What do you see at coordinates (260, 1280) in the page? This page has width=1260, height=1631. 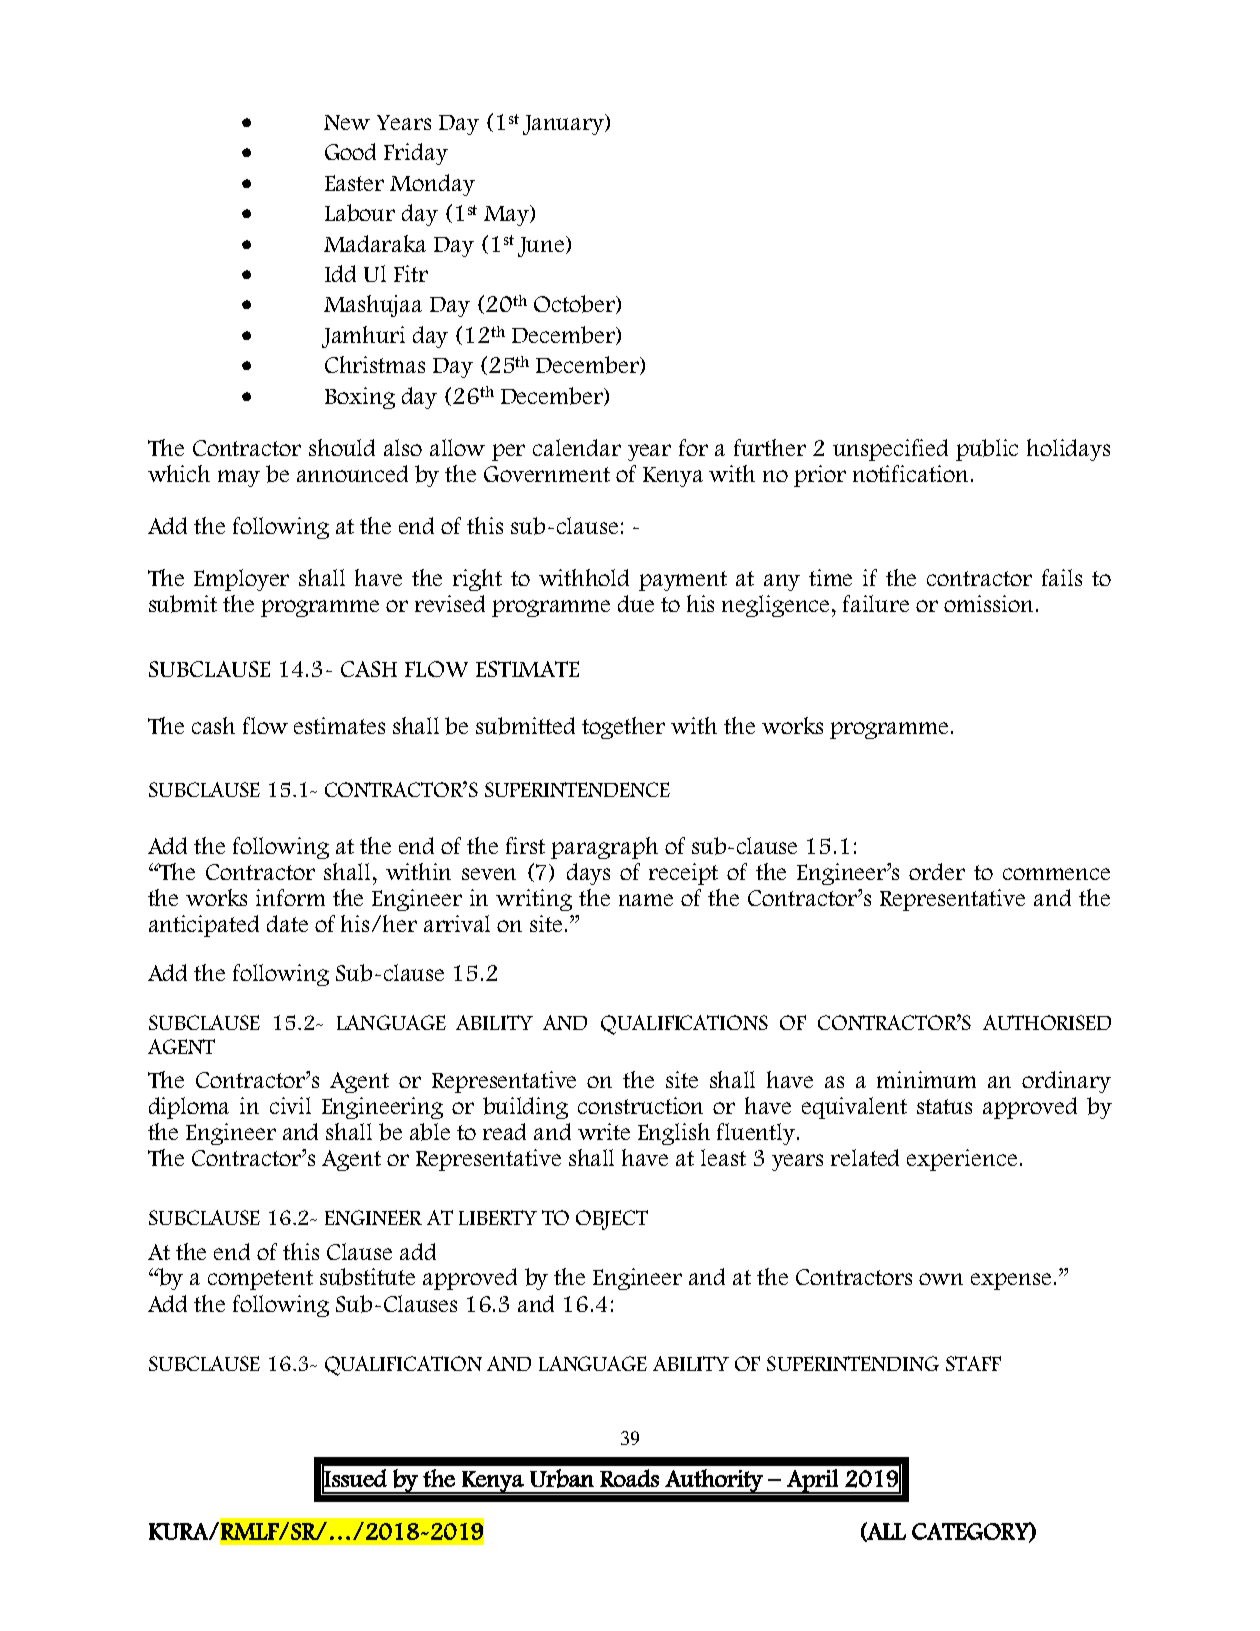 I see `competent` at bounding box center [260, 1280].
